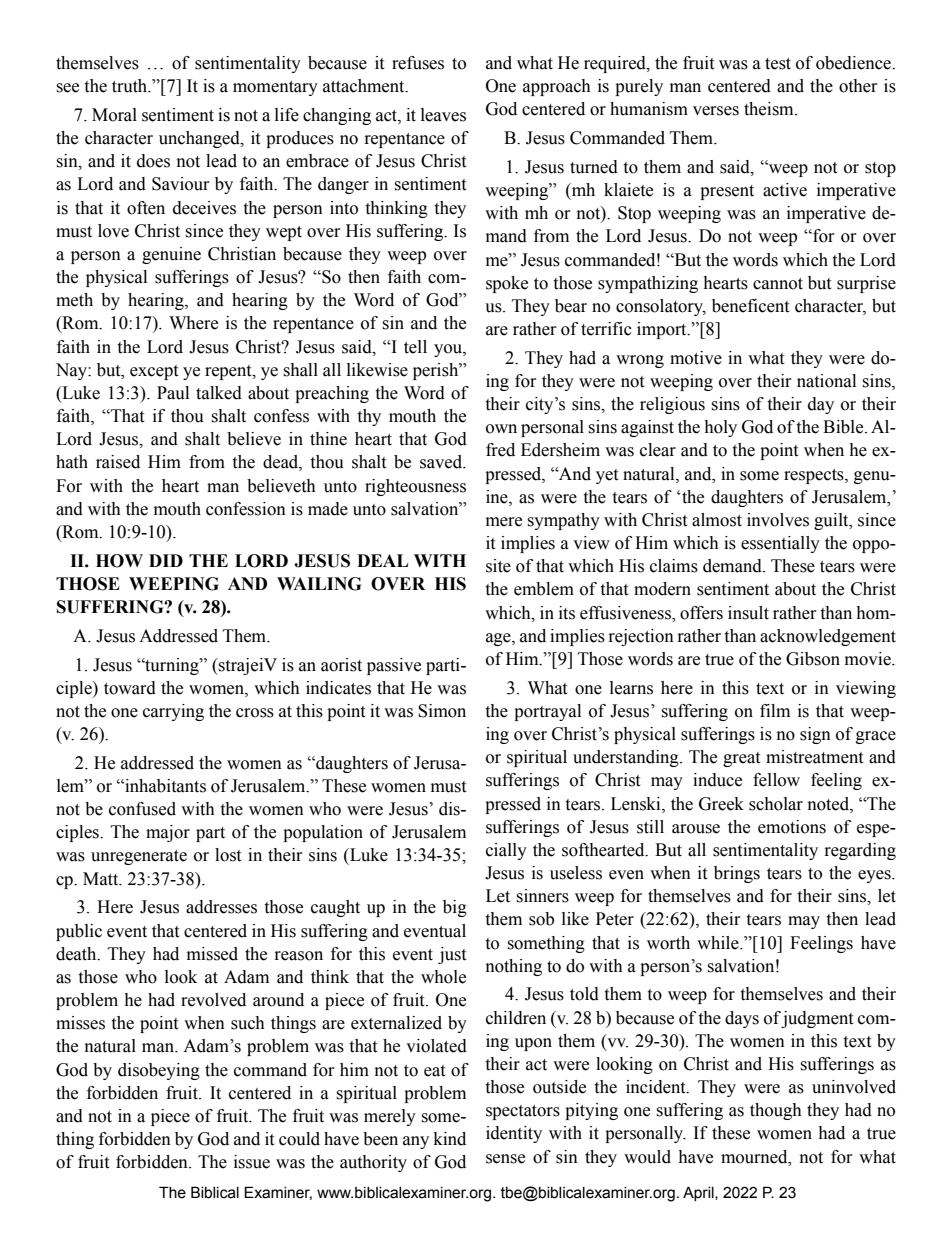 The image size is (952, 1233). What do you see at coordinates (443, 115) in the document?
I see `leaves` at bounding box center [443, 115].
